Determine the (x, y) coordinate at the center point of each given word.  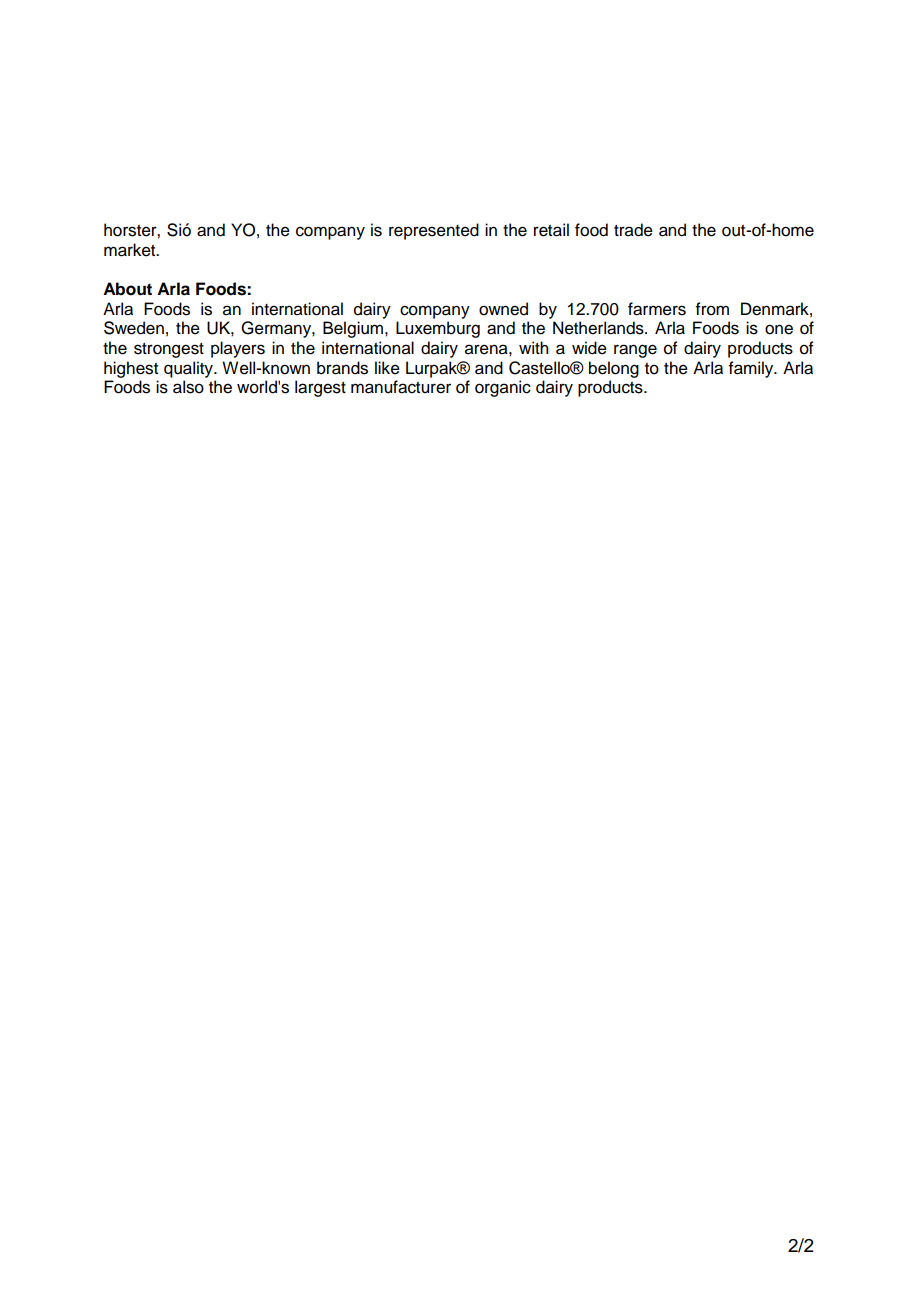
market (131, 250)
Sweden (134, 328)
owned (503, 309)
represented (434, 231)
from (712, 309)
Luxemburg (438, 329)
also (188, 387)
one (779, 329)
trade (633, 230)
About (127, 289)
